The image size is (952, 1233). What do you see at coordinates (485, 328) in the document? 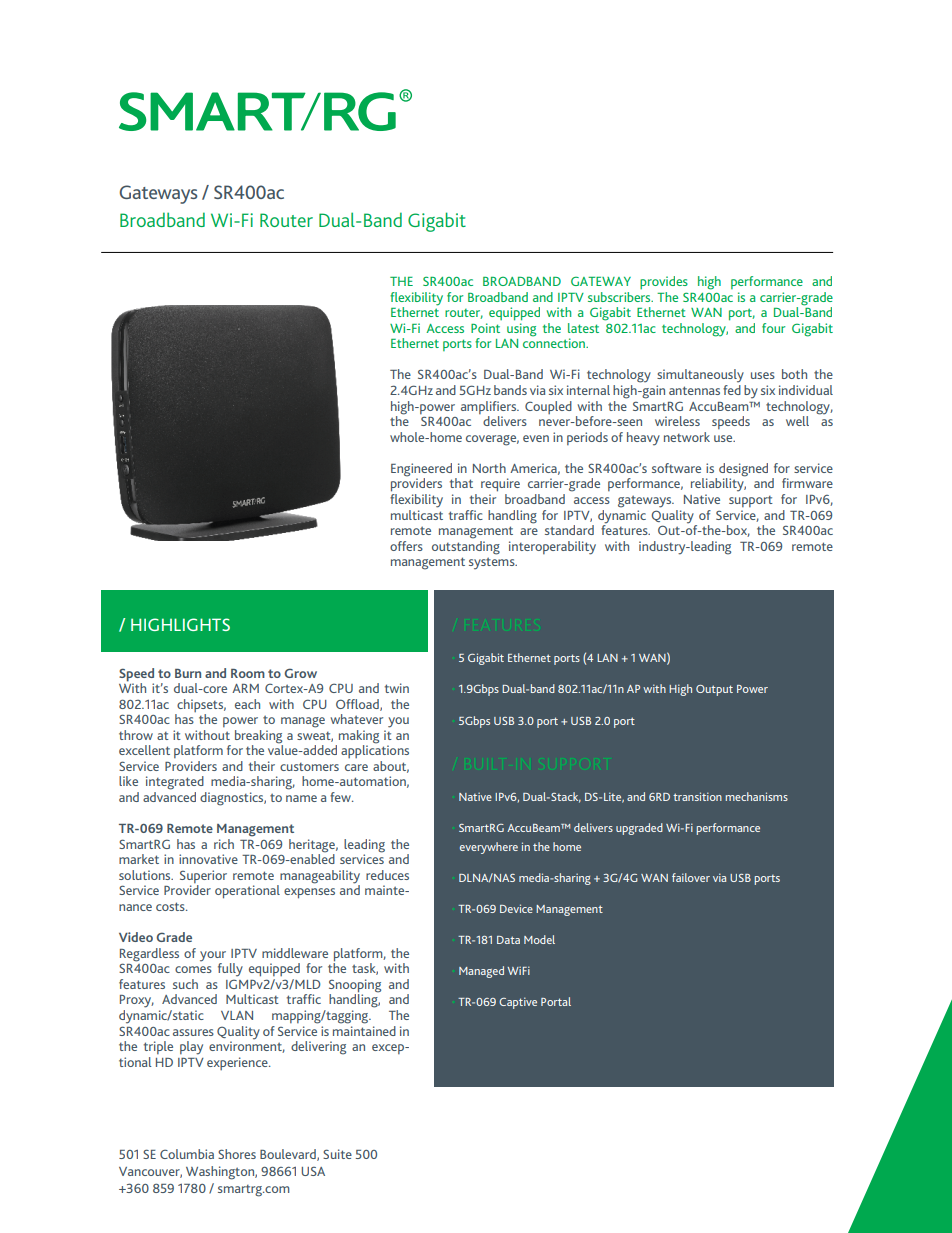
I see `Point` at bounding box center [485, 328].
